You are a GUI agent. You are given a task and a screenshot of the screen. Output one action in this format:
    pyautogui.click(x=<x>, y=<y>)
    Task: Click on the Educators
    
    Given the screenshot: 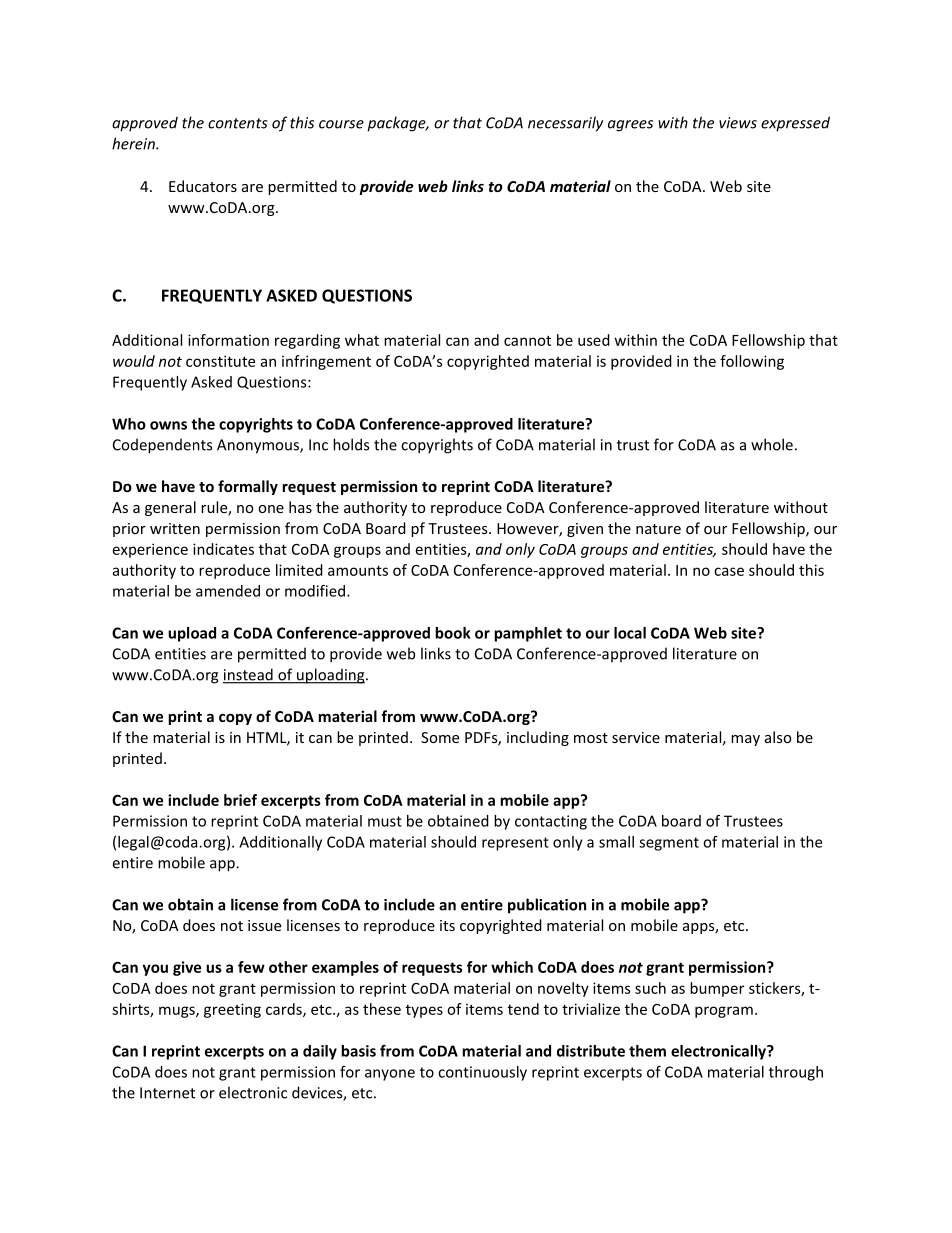 What is the action you would take?
    pyautogui.click(x=203, y=186)
